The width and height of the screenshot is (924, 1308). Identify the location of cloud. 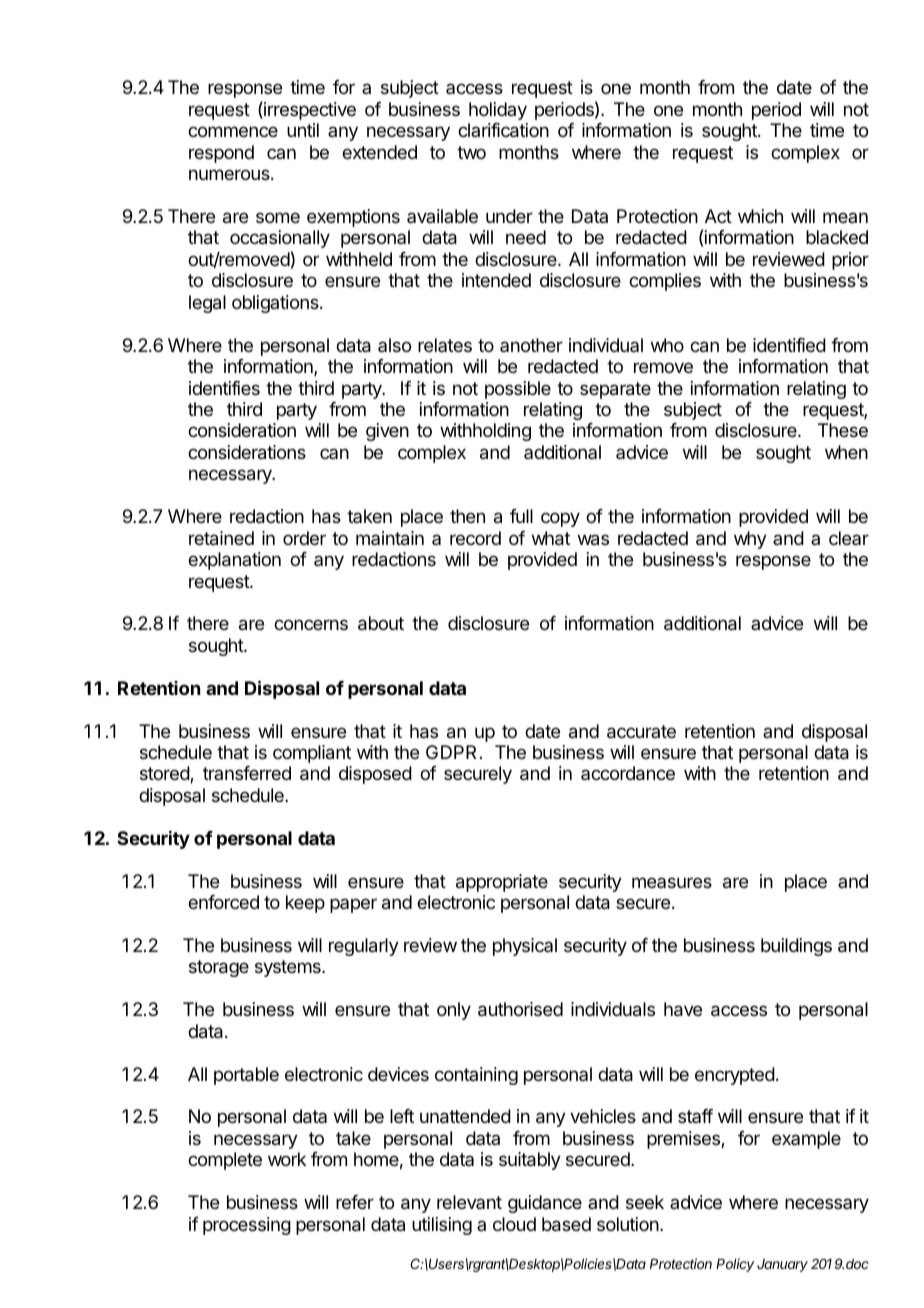
(514, 1224).
